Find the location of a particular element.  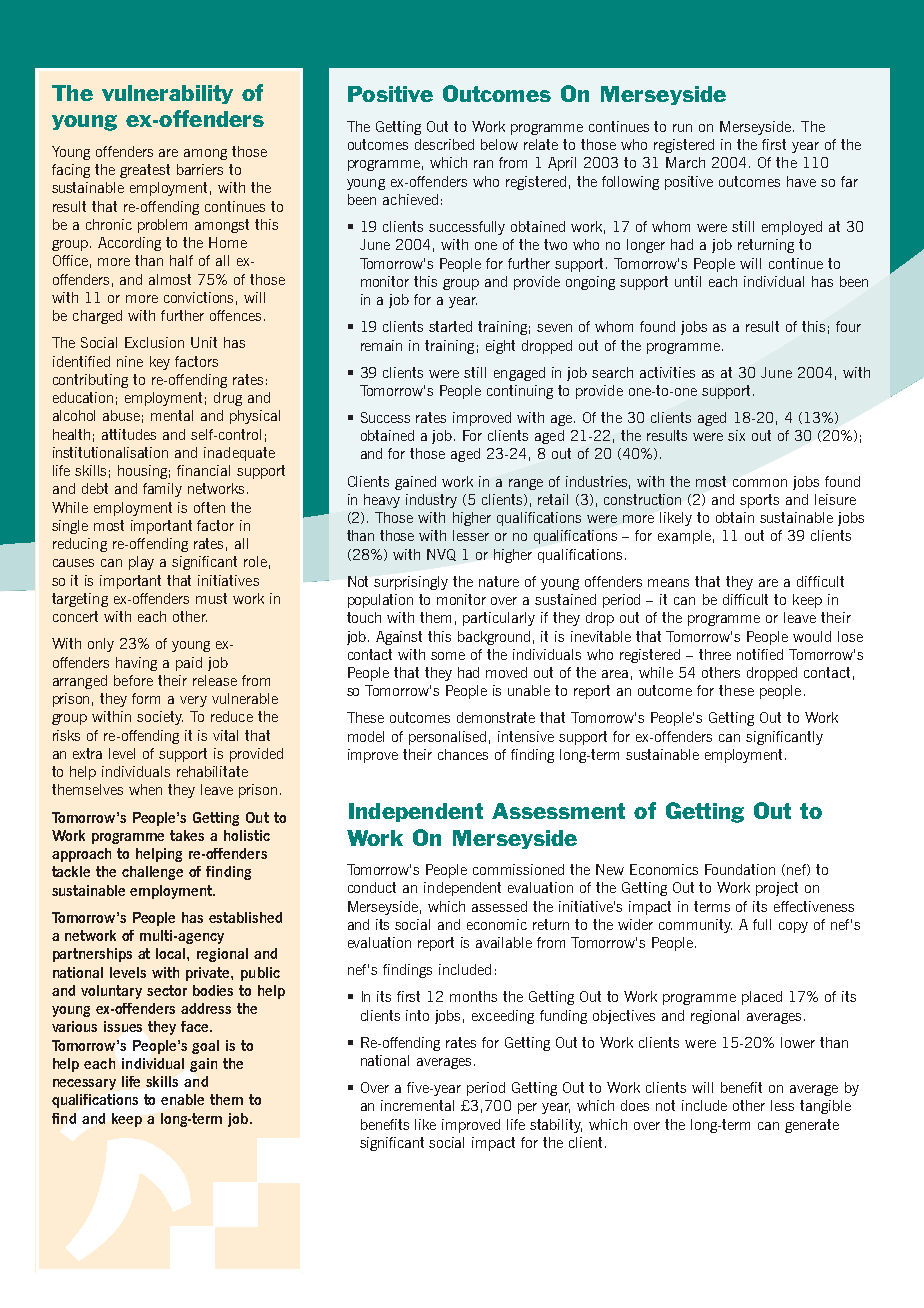

particularly is located at coordinates (499, 619).
